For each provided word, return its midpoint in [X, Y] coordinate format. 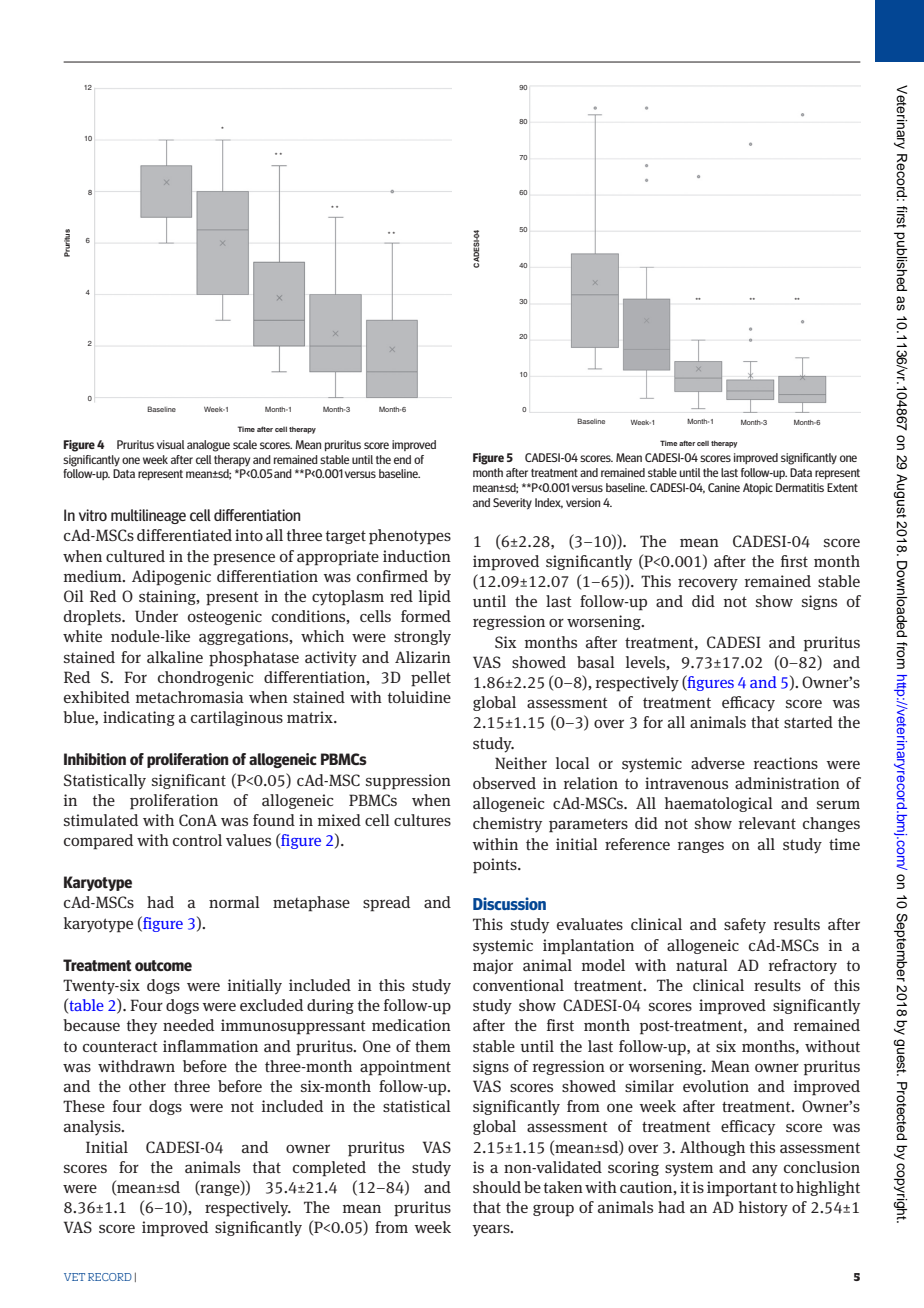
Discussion [509, 903]
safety [745, 926]
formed [426, 616]
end [402, 459]
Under [156, 616]
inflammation [210, 1046]
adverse [718, 763]
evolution [716, 1086]
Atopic [758, 488]
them [433, 1046]
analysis [93, 1128]
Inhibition [95, 759]
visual [170, 444]
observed [504, 783]
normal [234, 902]
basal [596, 662]
